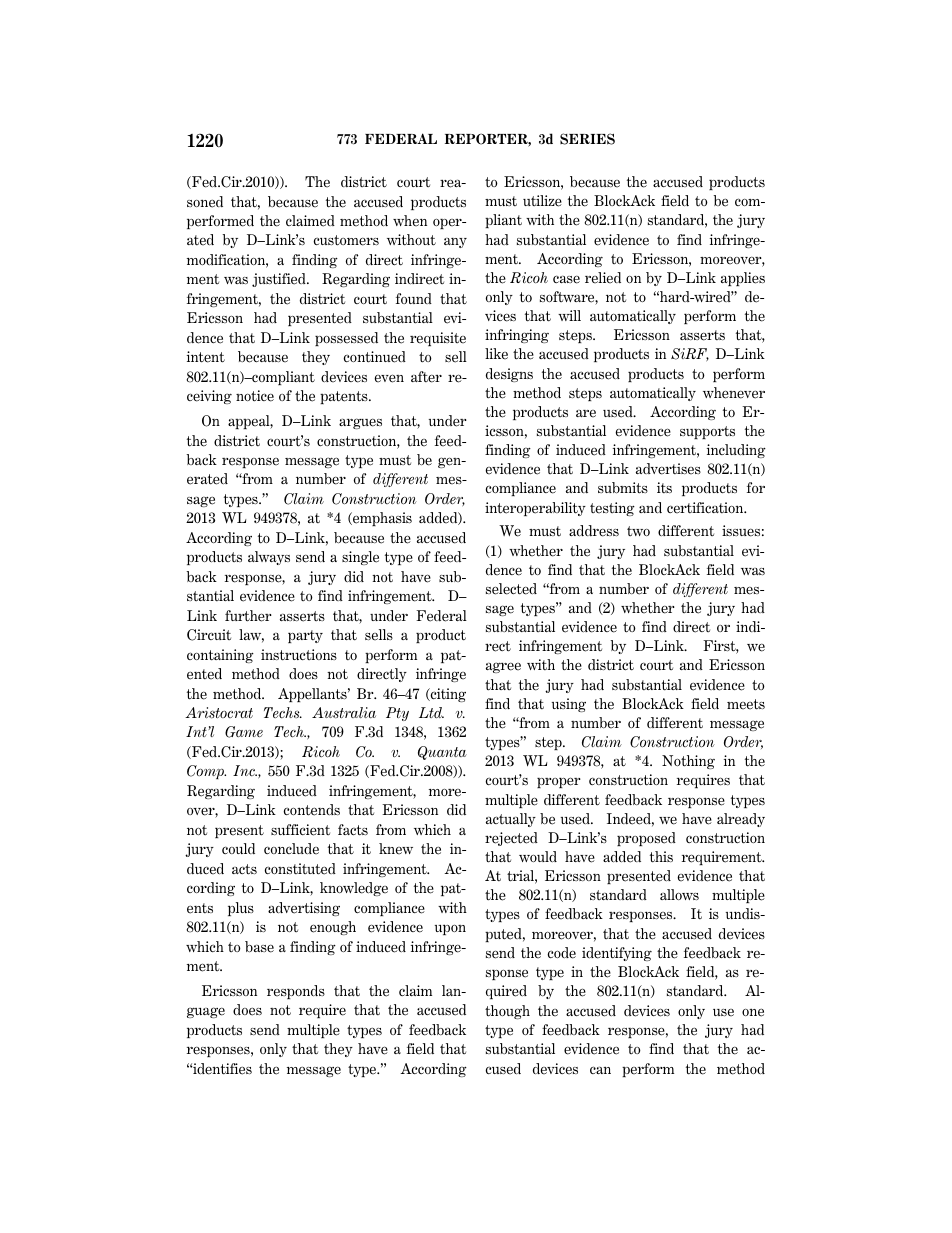 The width and height of the screenshot is (952, 1233). Describe the element at coordinates (617, 954) in the screenshot. I see `identifying` at that location.
